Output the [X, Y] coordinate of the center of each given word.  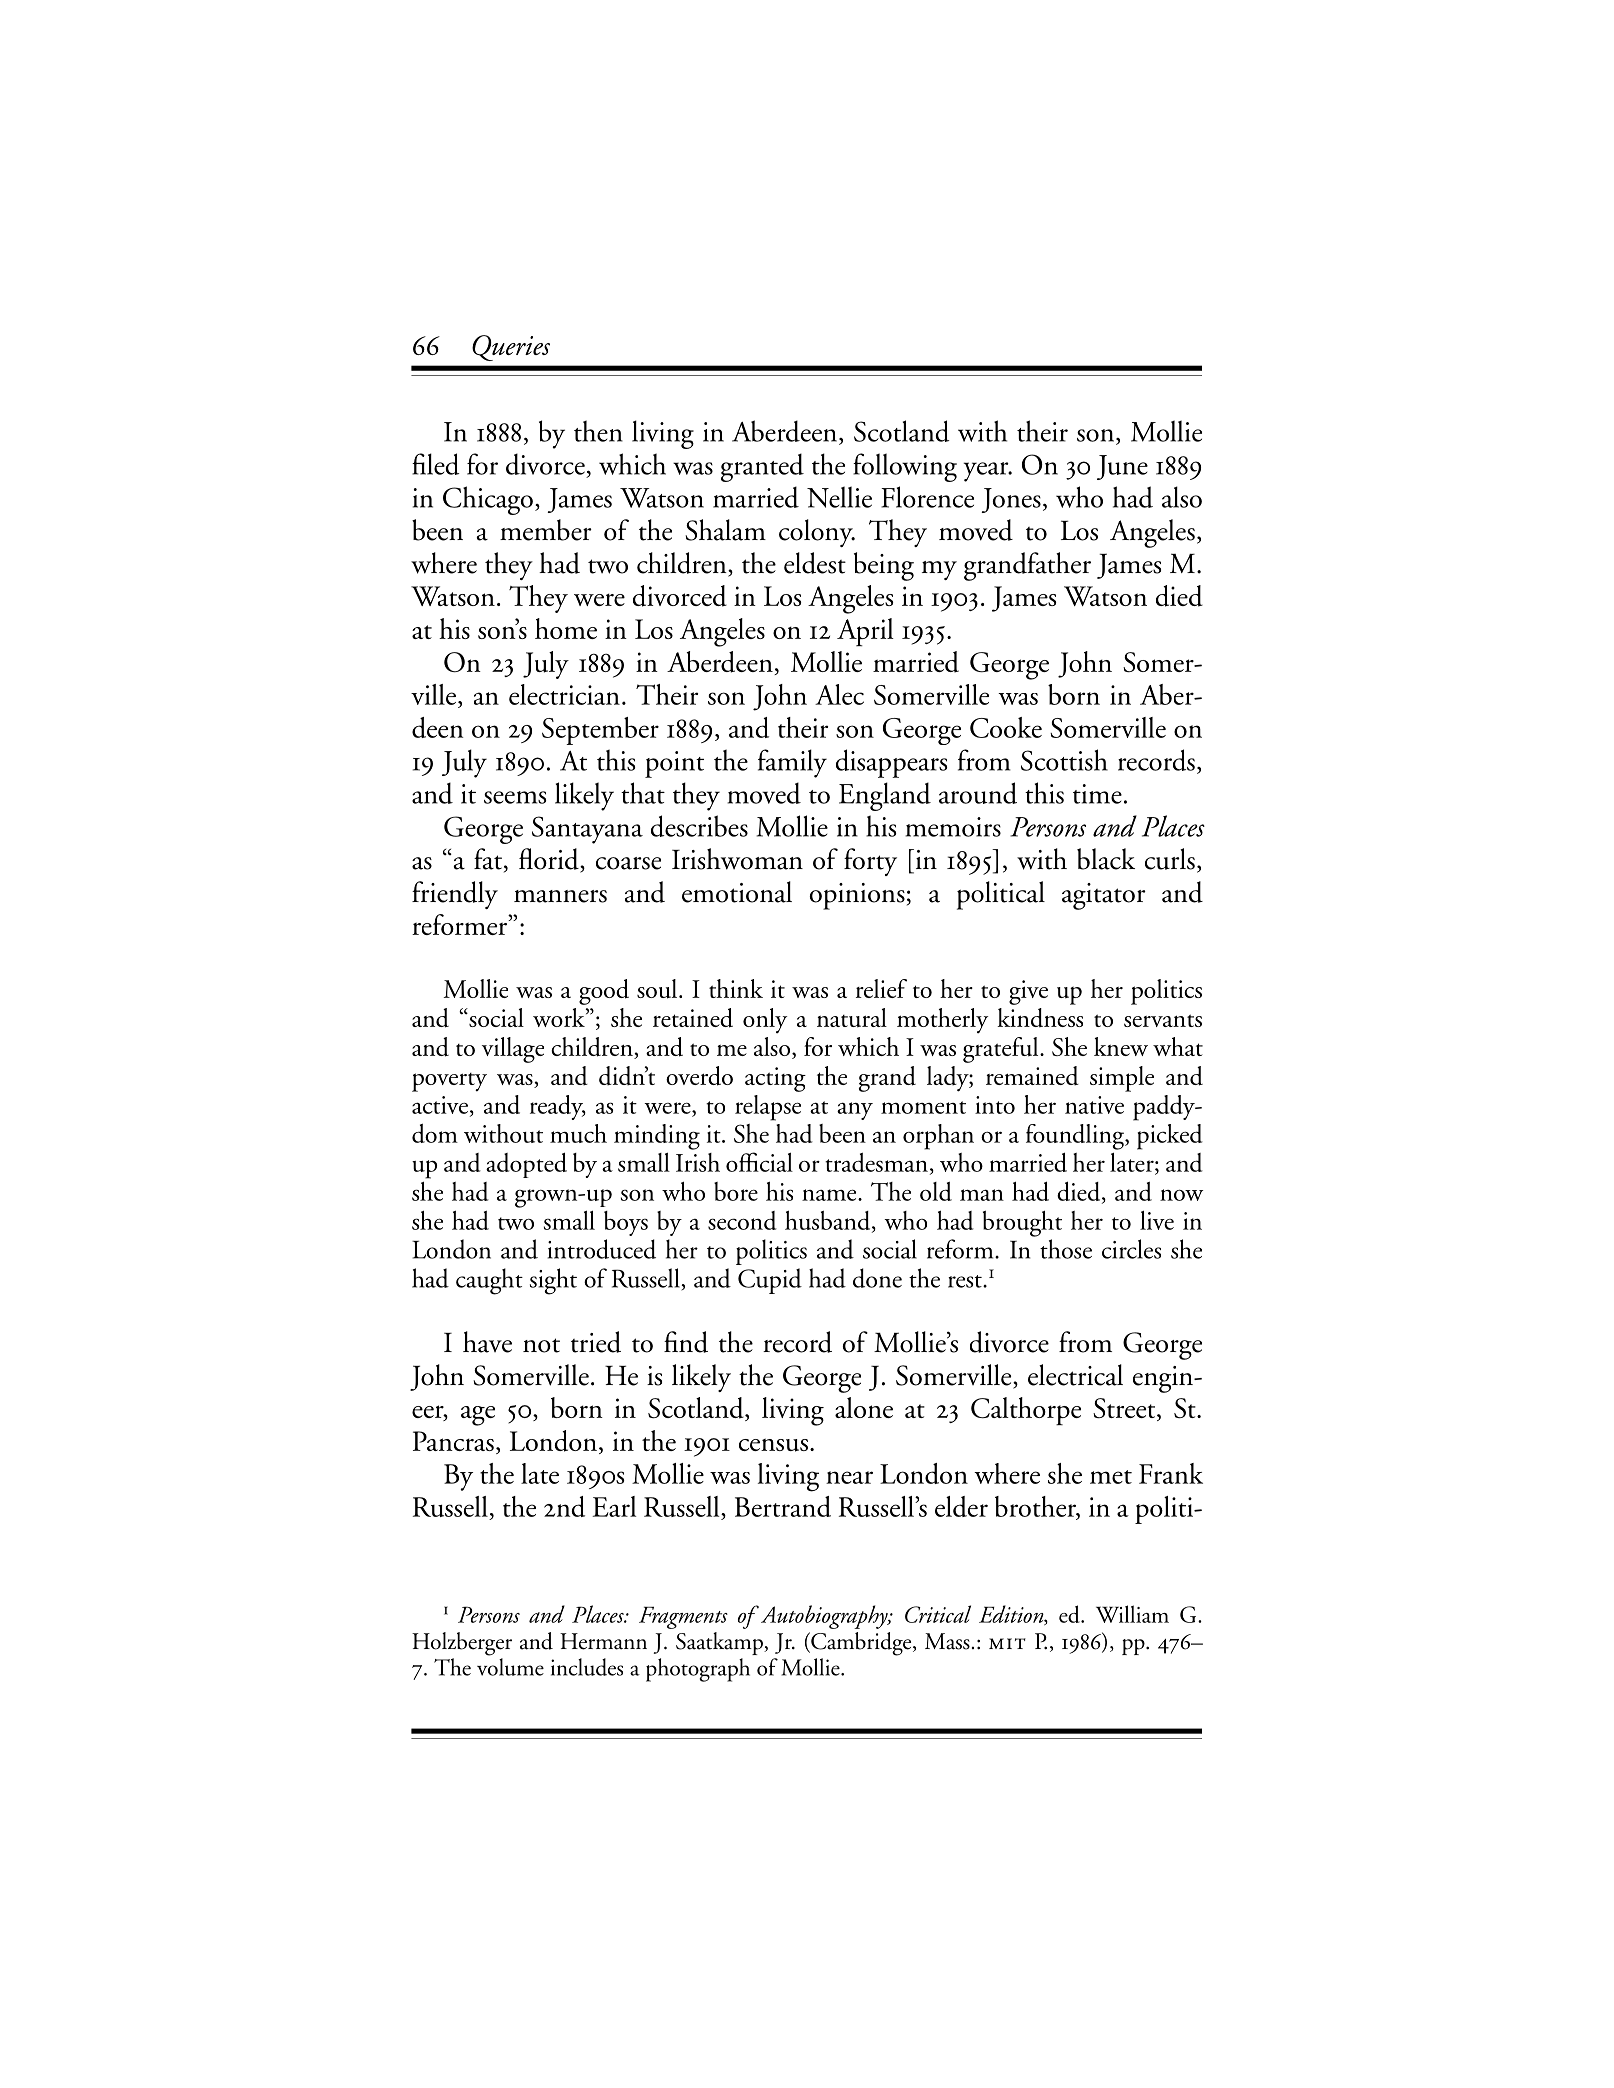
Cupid [770, 1281]
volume [510, 1667]
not [541, 1345]
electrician [564, 694]
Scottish [1064, 760]
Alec [839, 694]
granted [762, 467]
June [1122, 467]
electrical [1075, 1375]
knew [1121, 1046]
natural [852, 1018]
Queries [511, 348]
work [560, 1017]
